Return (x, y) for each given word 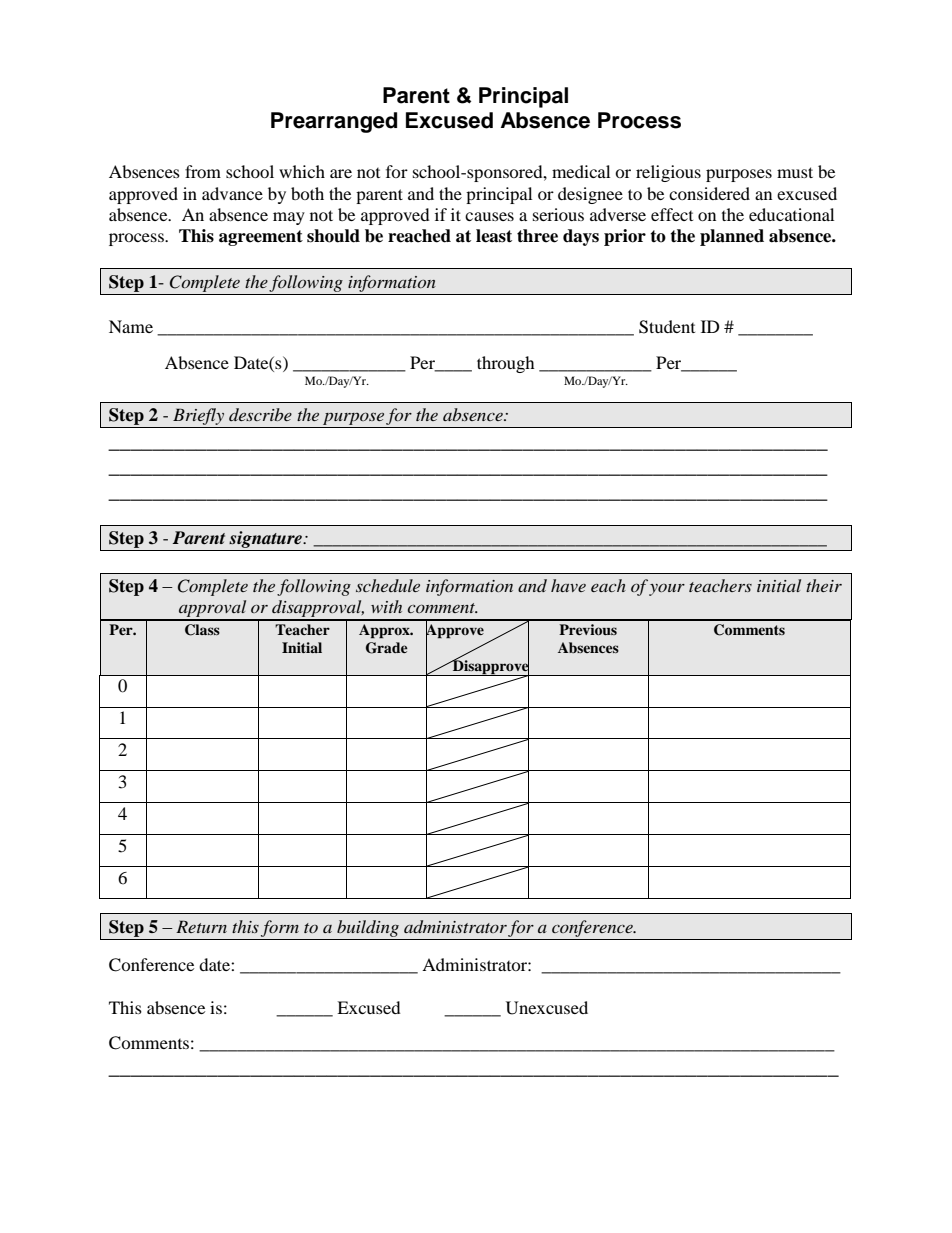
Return (201, 926)
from (203, 171)
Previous (588, 629)
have (568, 585)
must (795, 172)
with (386, 606)
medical (581, 171)
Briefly (199, 418)
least (494, 236)
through (506, 364)
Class (202, 630)
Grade (387, 648)
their (824, 585)
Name (131, 326)
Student (667, 327)
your (667, 590)
